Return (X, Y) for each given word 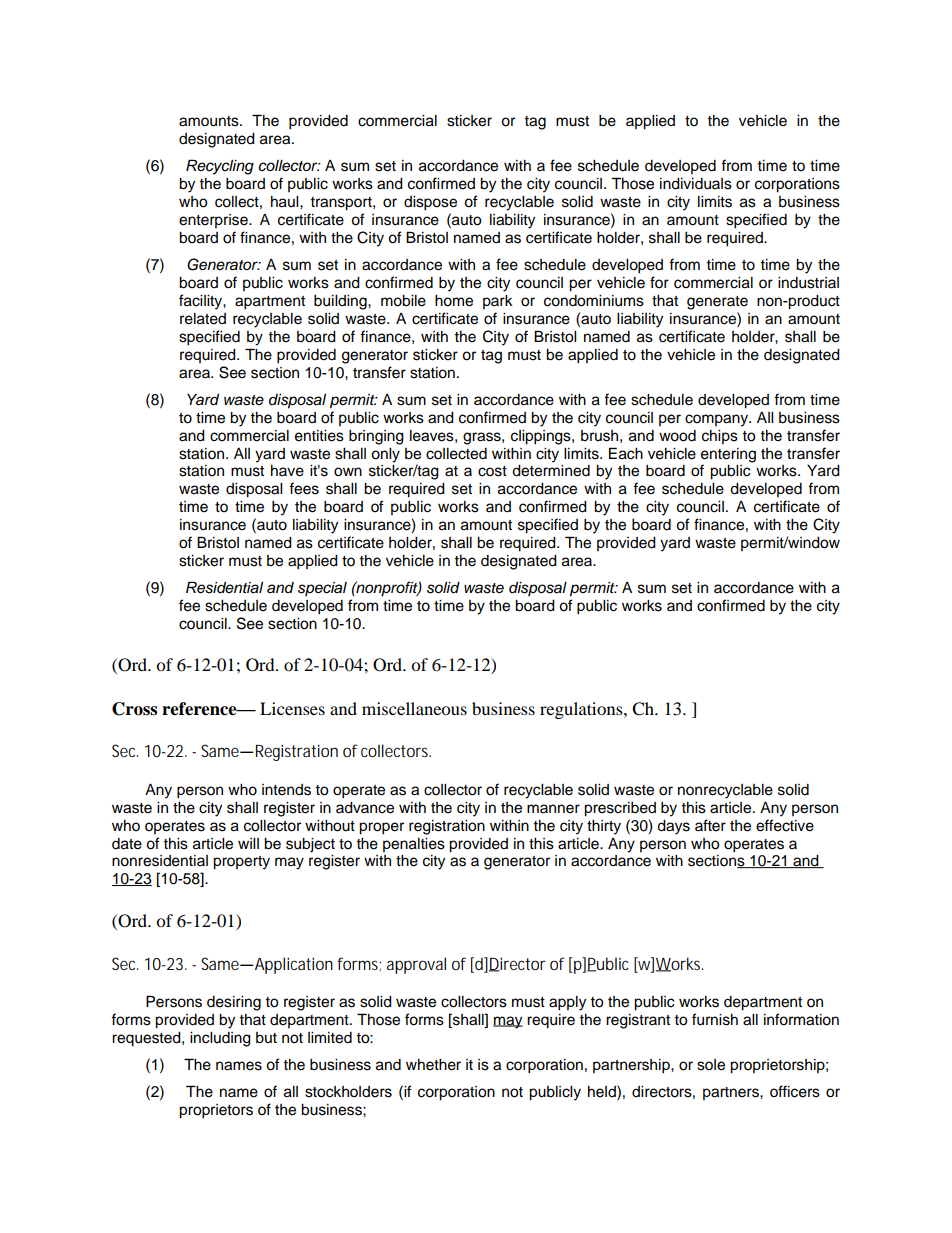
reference (200, 709)
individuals (696, 184)
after (710, 825)
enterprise (214, 221)
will (248, 843)
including (220, 1039)
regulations (582, 710)
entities (319, 436)
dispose (430, 203)
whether (433, 1065)
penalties (414, 845)
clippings (542, 437)
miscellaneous (414, 708)
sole (711, 1065)
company (718, 420)
